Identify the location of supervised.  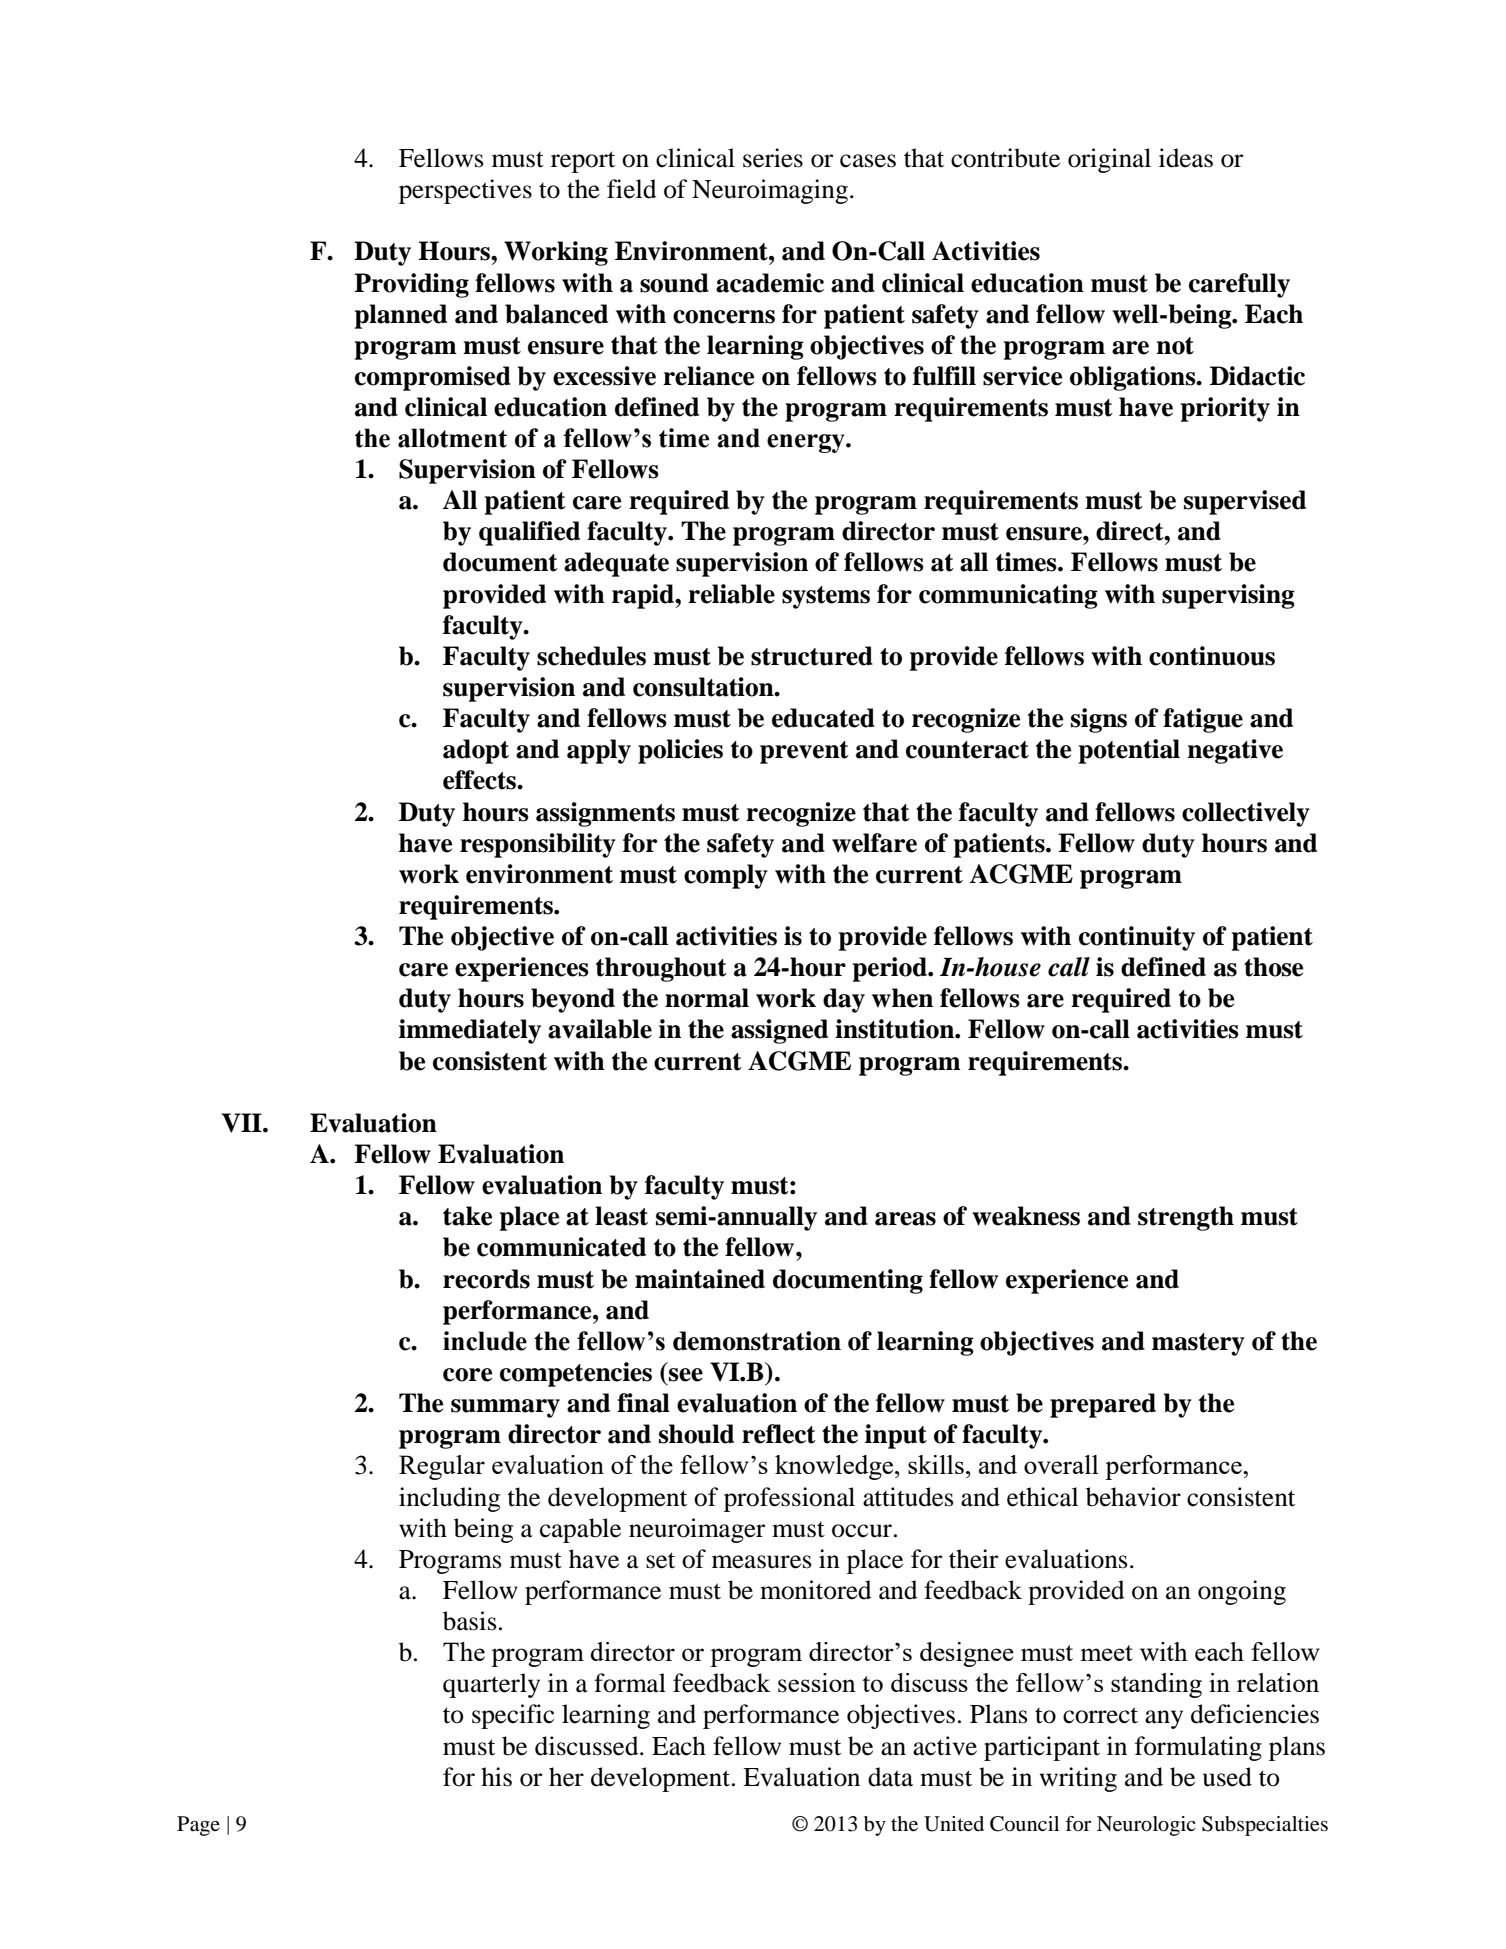
(1245, 502).
